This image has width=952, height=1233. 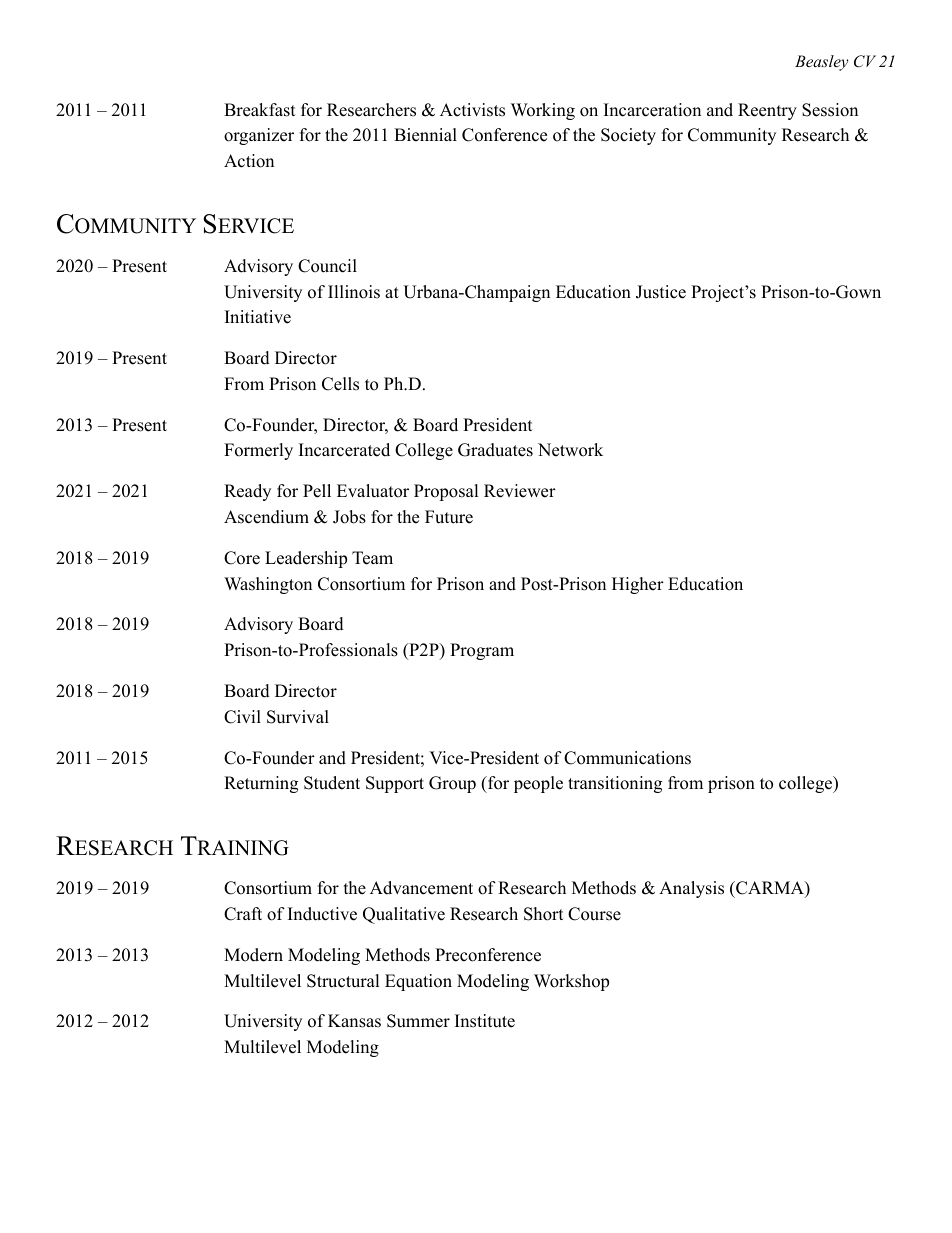 I want to click on Analysis, so click(x=691, y=889).
